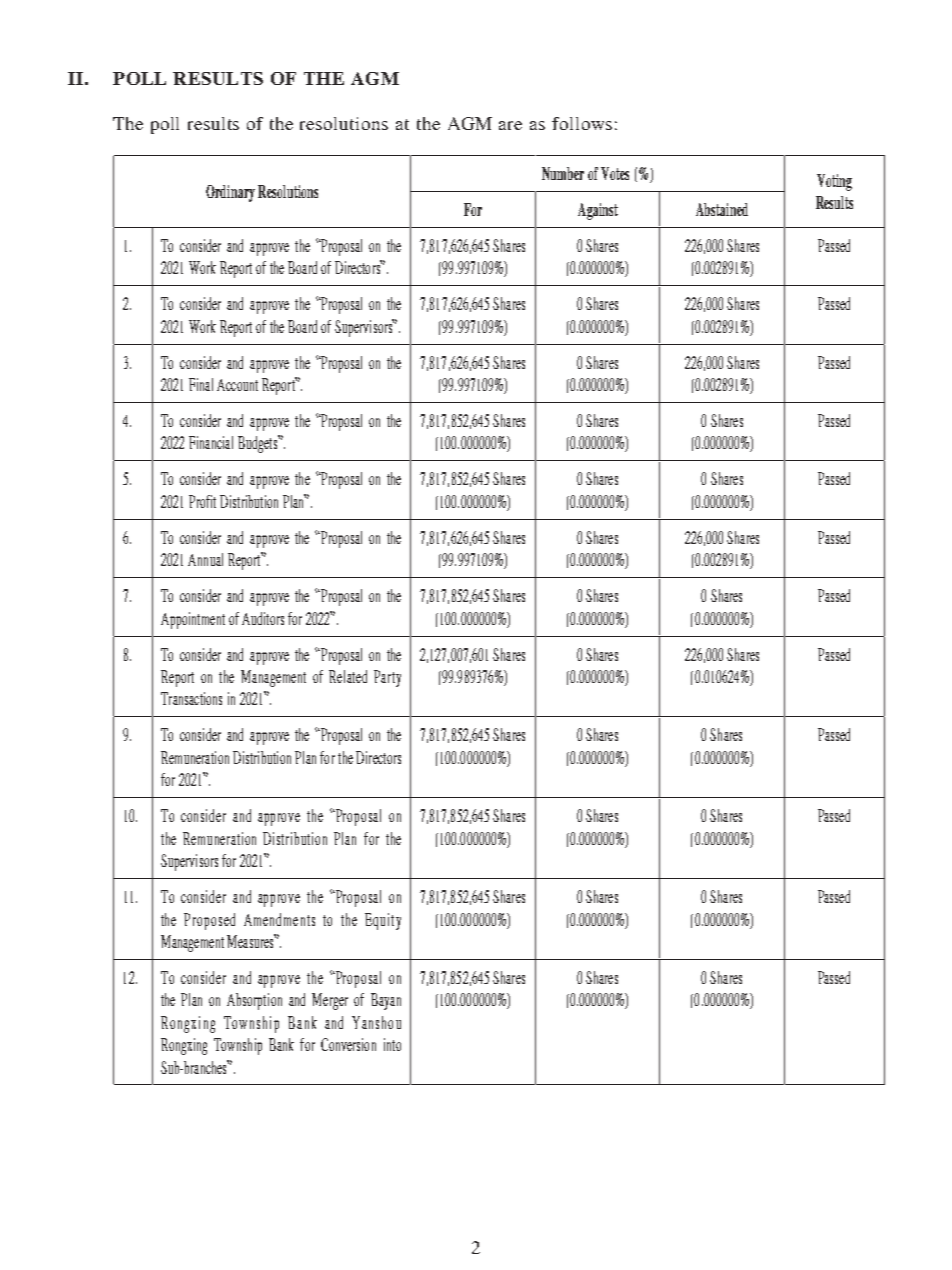 Image resolution: width=952 pixels, height=1270 pixels. Describe the element at coordinates (258, 444) in the screenshot. I see `Budgets` at that location.
